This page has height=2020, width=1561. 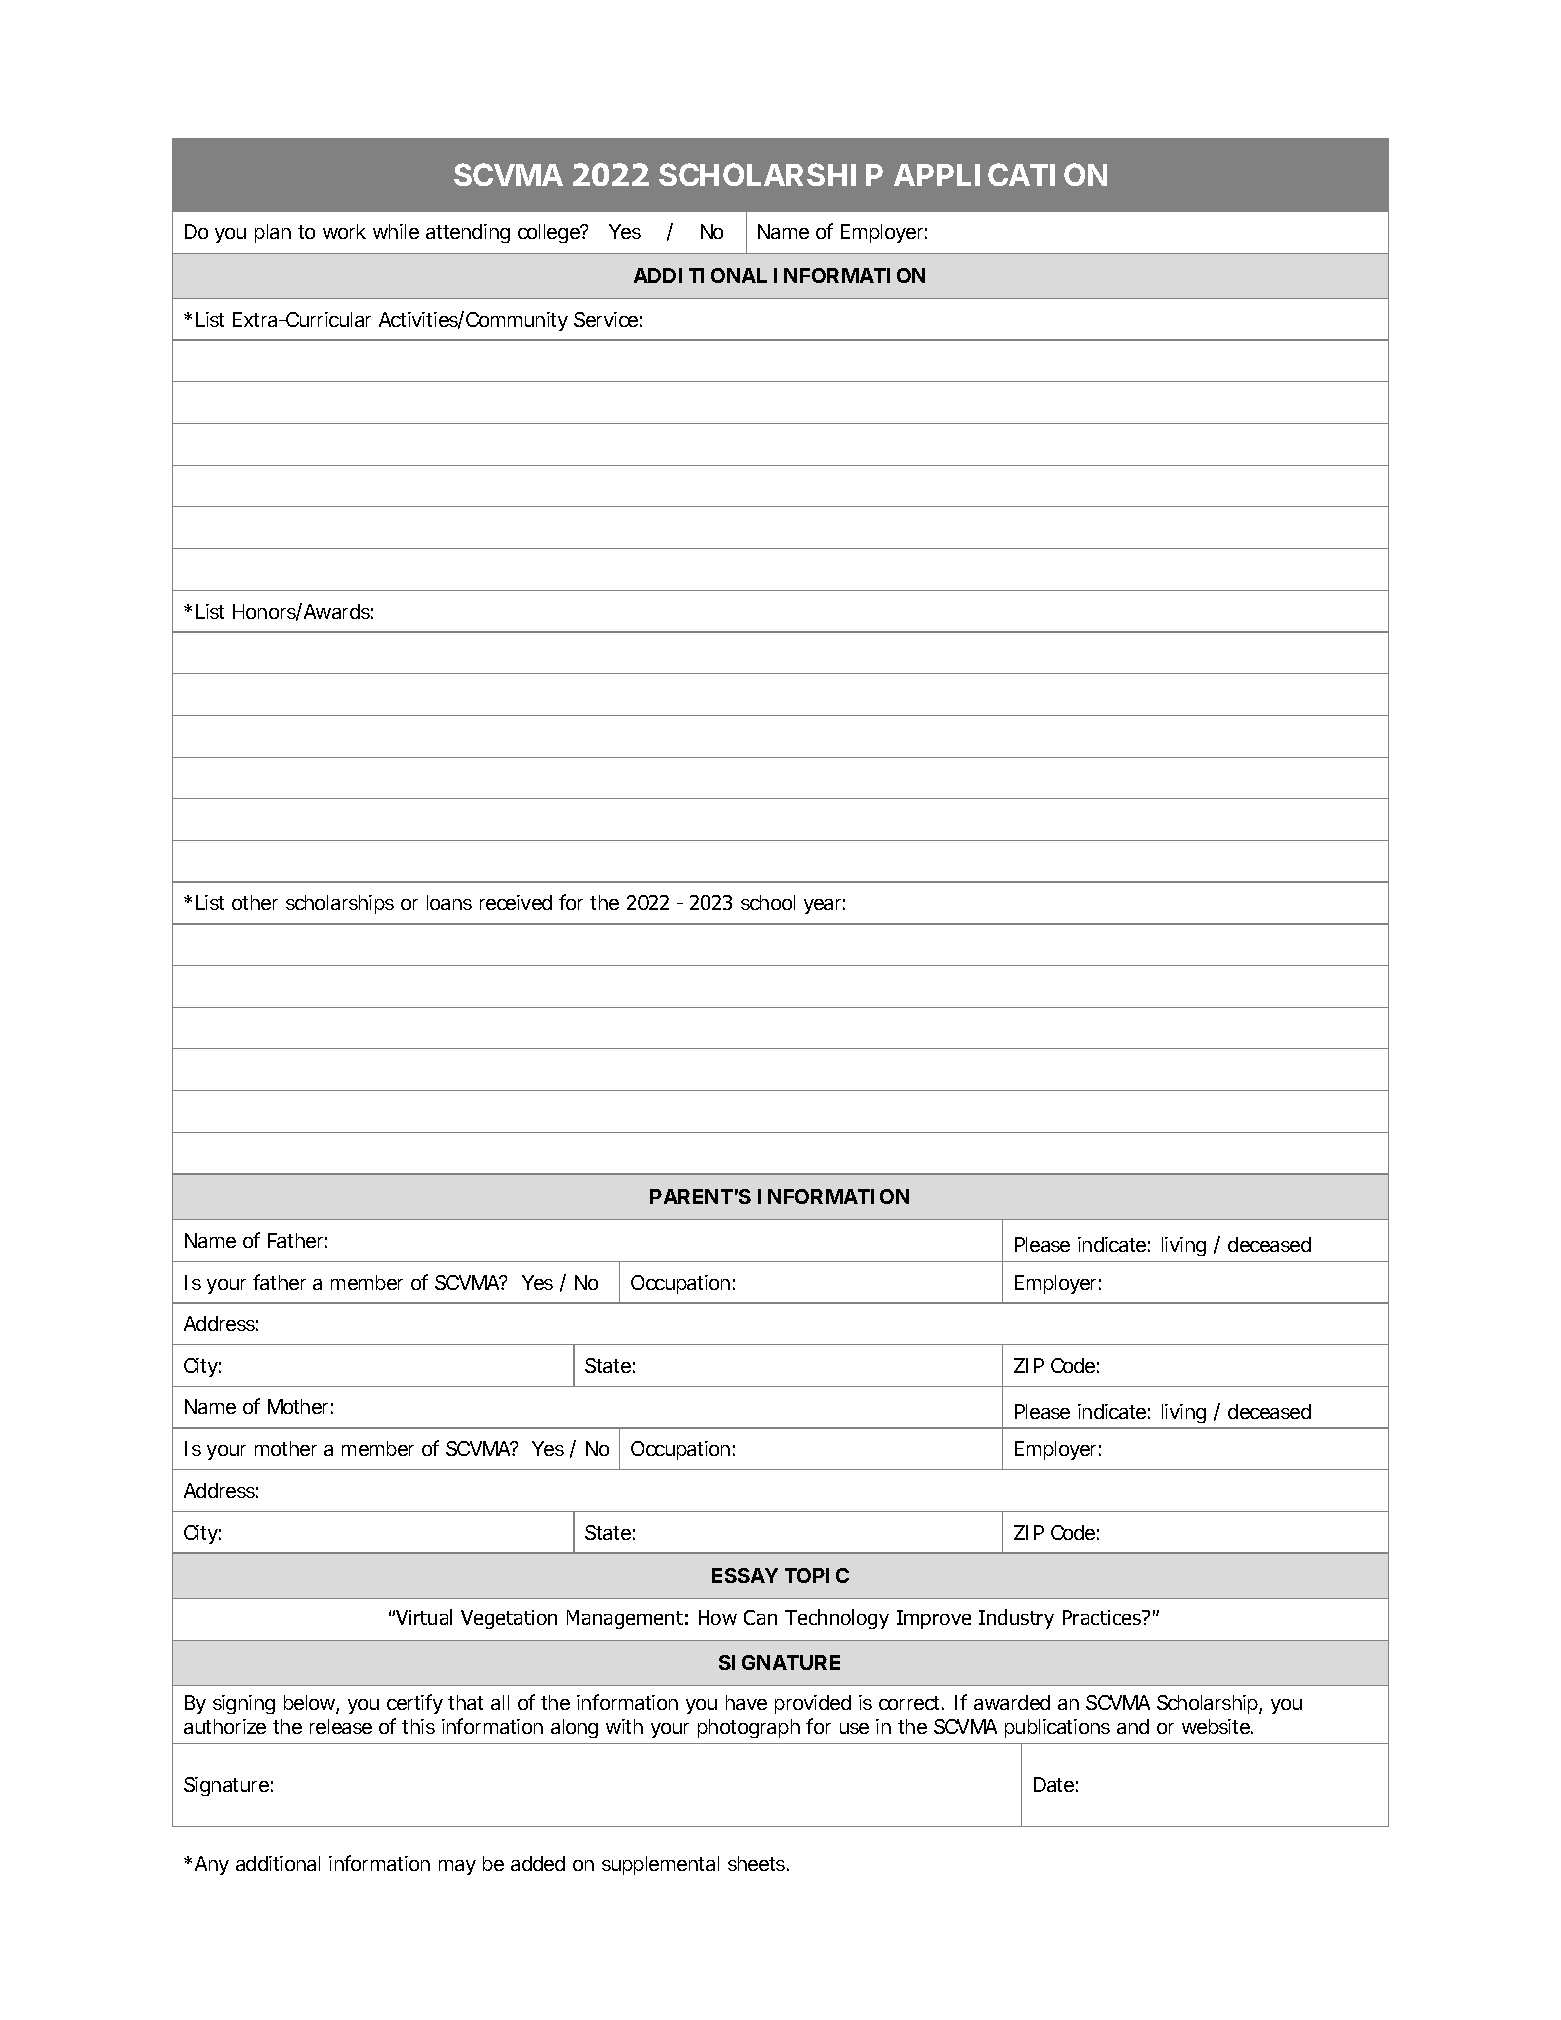 What do you see at coordinates (1103, 1617) in the page?
I see `Practices` at bounding box center [1103, 1617].
